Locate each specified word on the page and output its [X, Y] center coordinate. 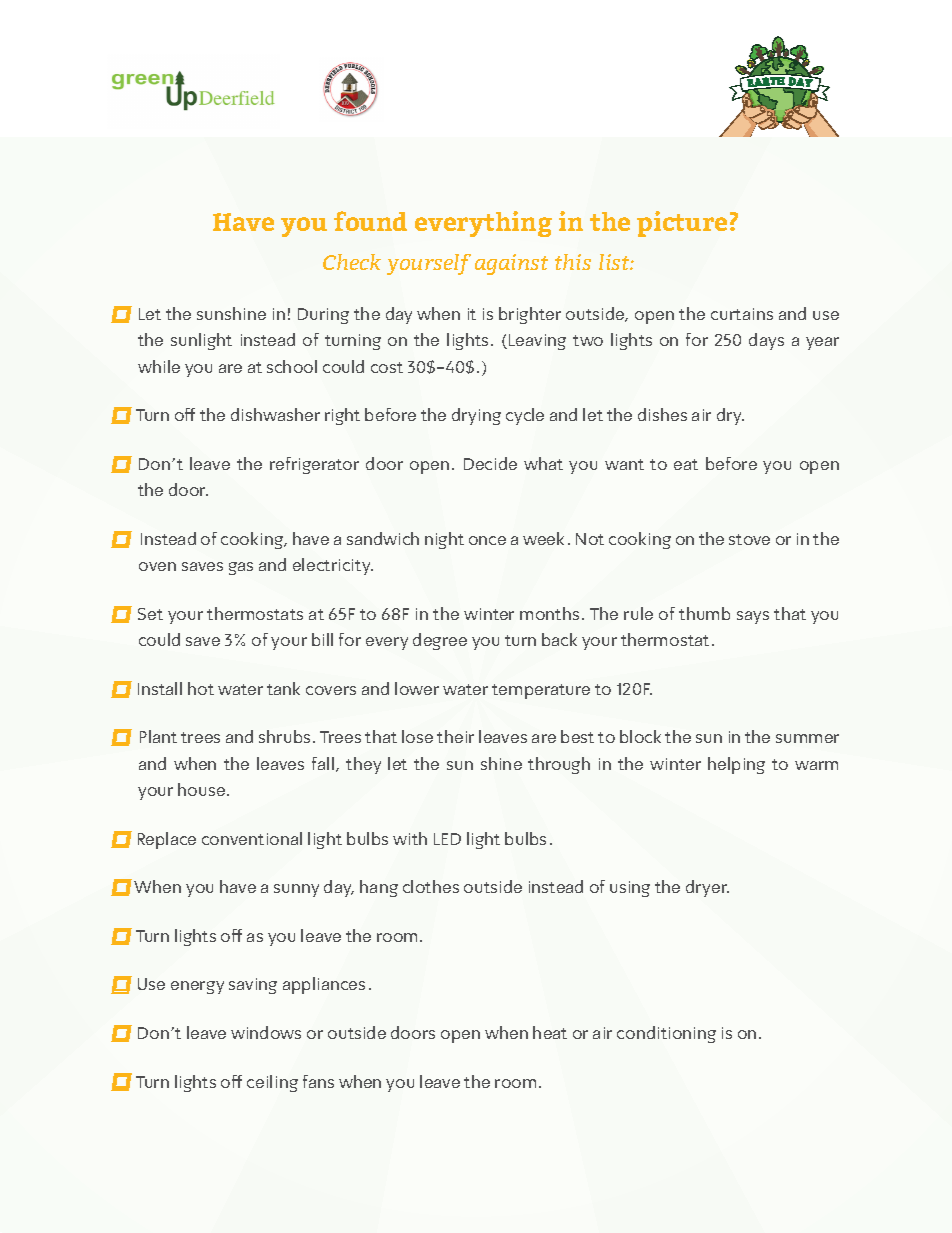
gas [241, 568]
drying [476, 416]
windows [266, 1032]
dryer [707, 888]
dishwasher [275, 414]
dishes [662, 414]
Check [352, 262]
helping [736, 765]
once [487, 540]
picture [682, 224]
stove [749, 539]
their [455, 736]
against [511, 264]
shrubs [284, 736]
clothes [431, 886]
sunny [296, 890]
